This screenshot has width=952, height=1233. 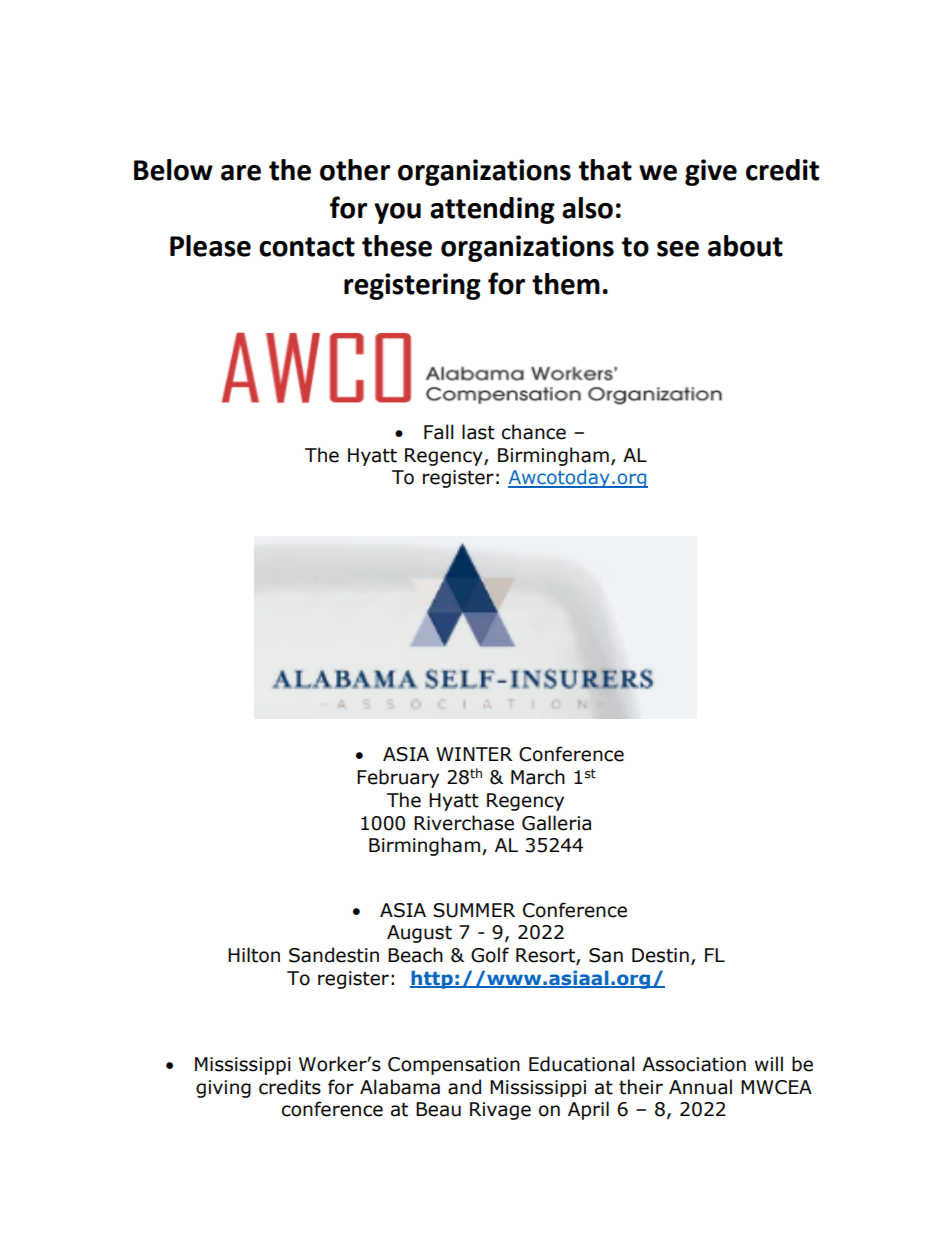 I want to click on Compensation, so click(x=454, y=1066).
